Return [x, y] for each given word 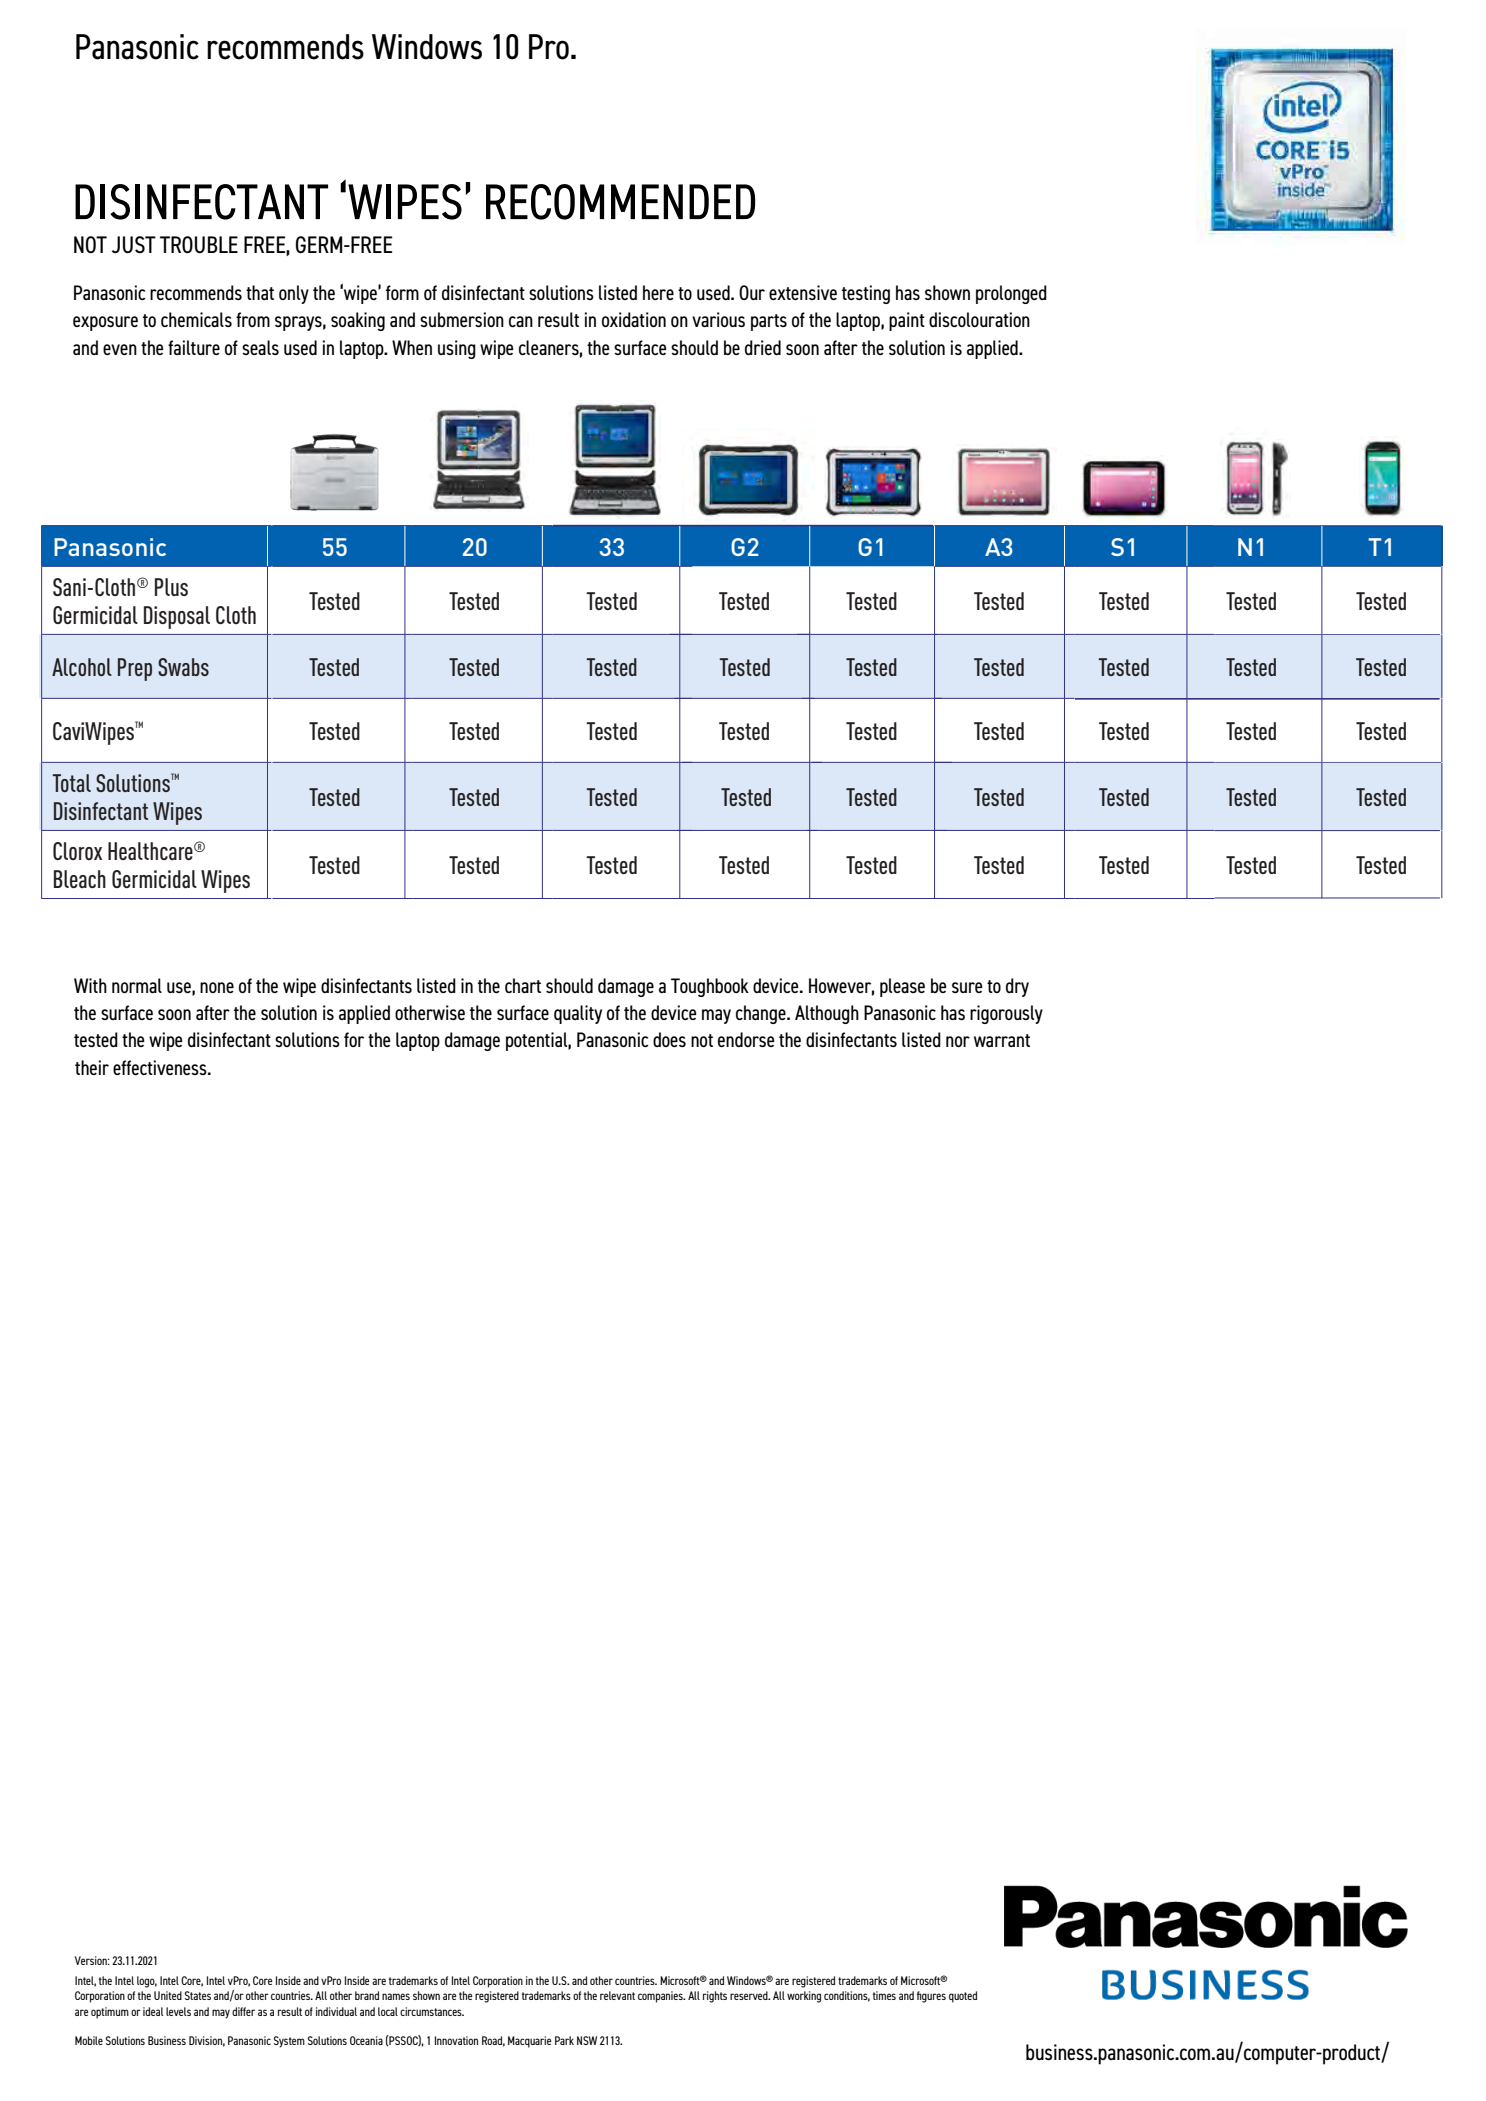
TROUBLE [199, 244]
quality [578, 1014]
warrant [1002, 1040]
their [92, 1067]
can [521, 321]
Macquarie [529, 2042]
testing [866, 294]
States [198, 1995]
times [884, 1995]
